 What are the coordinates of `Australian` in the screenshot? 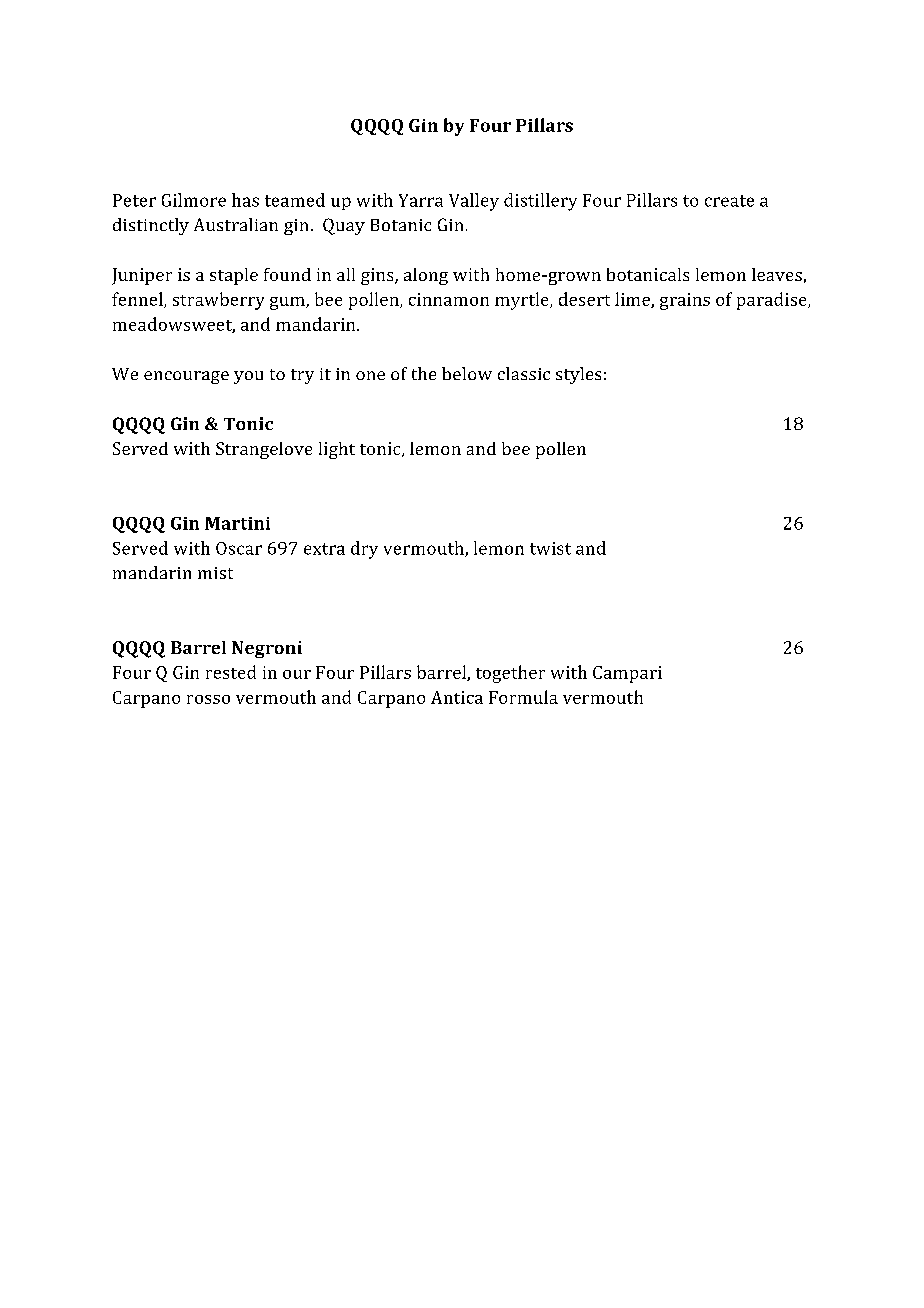 It's located at (236, 224).
